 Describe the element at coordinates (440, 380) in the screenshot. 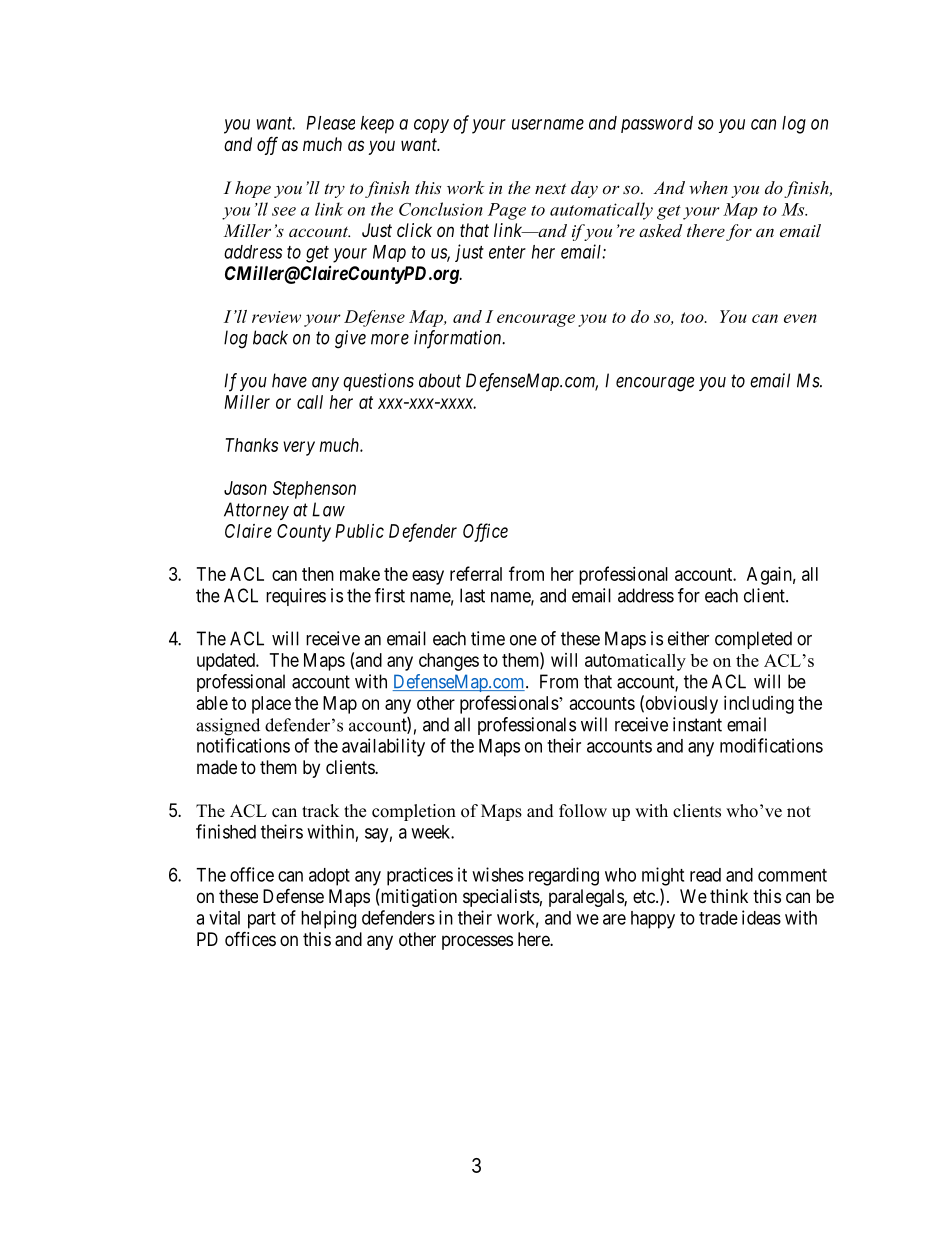

I see `about` at that location.
